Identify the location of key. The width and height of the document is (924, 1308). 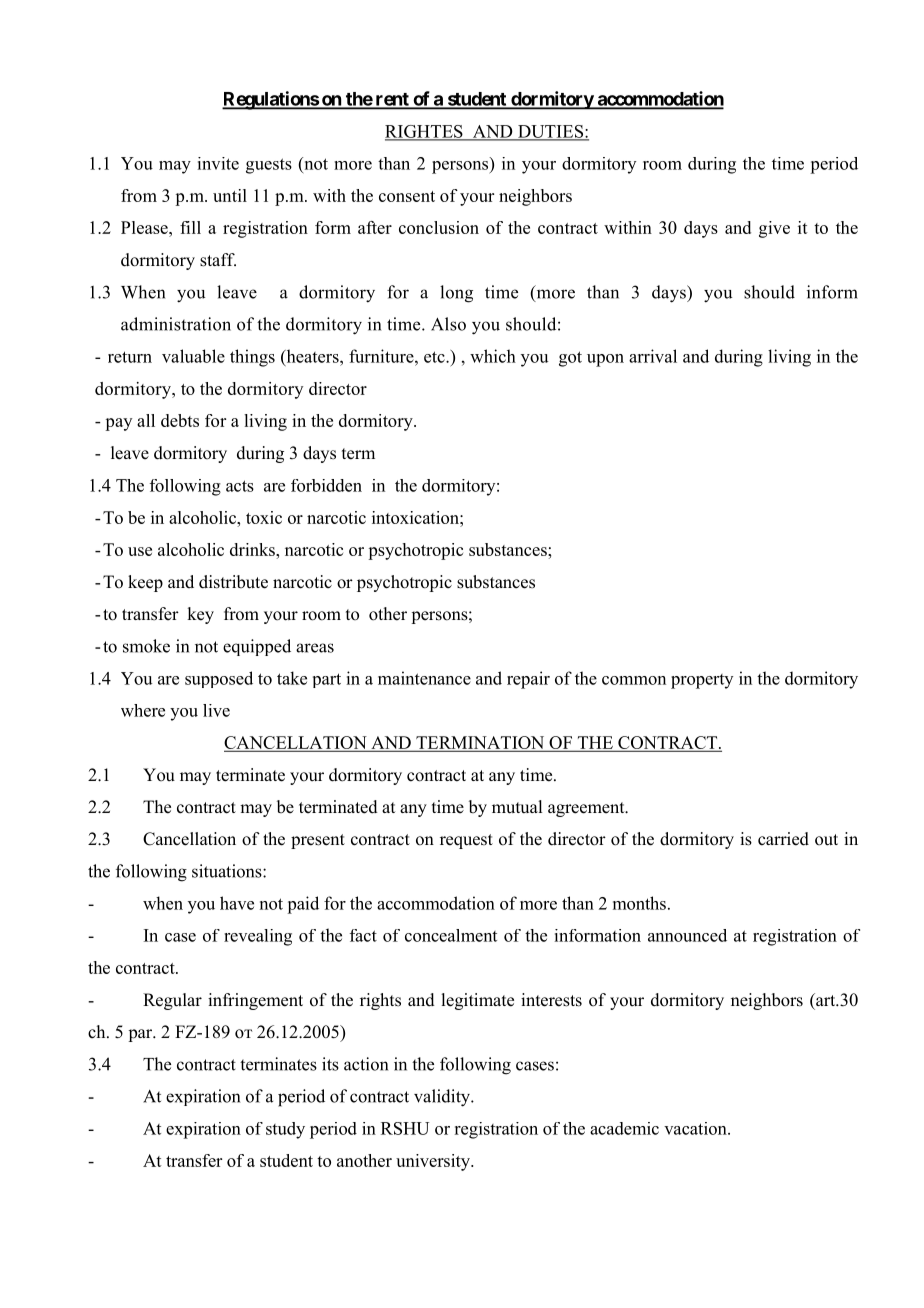
(200, 615).
